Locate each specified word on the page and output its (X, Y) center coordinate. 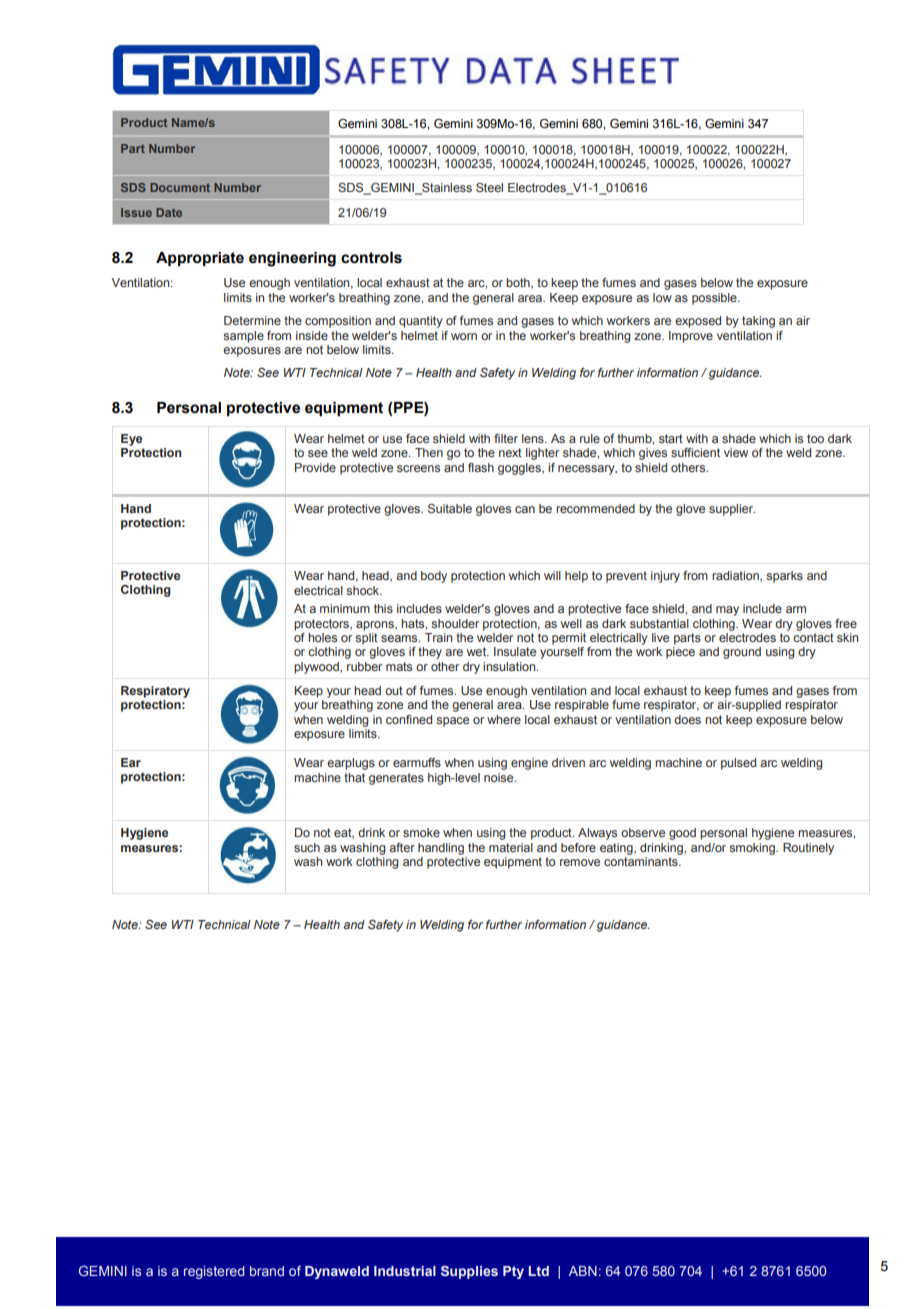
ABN (583, 1271)
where (504, 719)
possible (715, 299)
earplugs (351, 764)
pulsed (738, 764)
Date (169, 212)
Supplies (469, 1272)
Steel (489, 187)
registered (214, 1272)
